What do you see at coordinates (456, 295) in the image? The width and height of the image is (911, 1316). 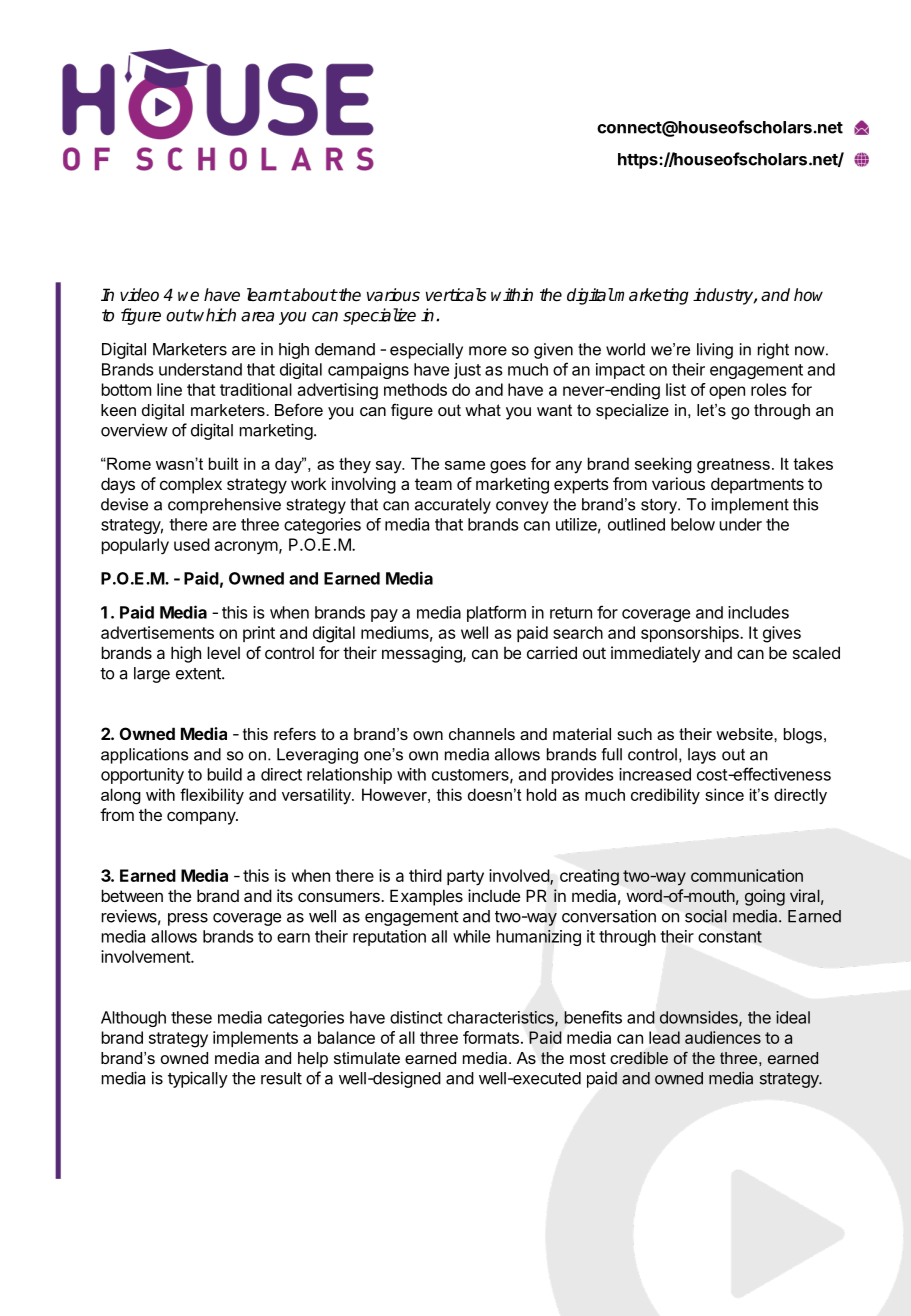 I see `verticals` at bounding box center [456, 295].
